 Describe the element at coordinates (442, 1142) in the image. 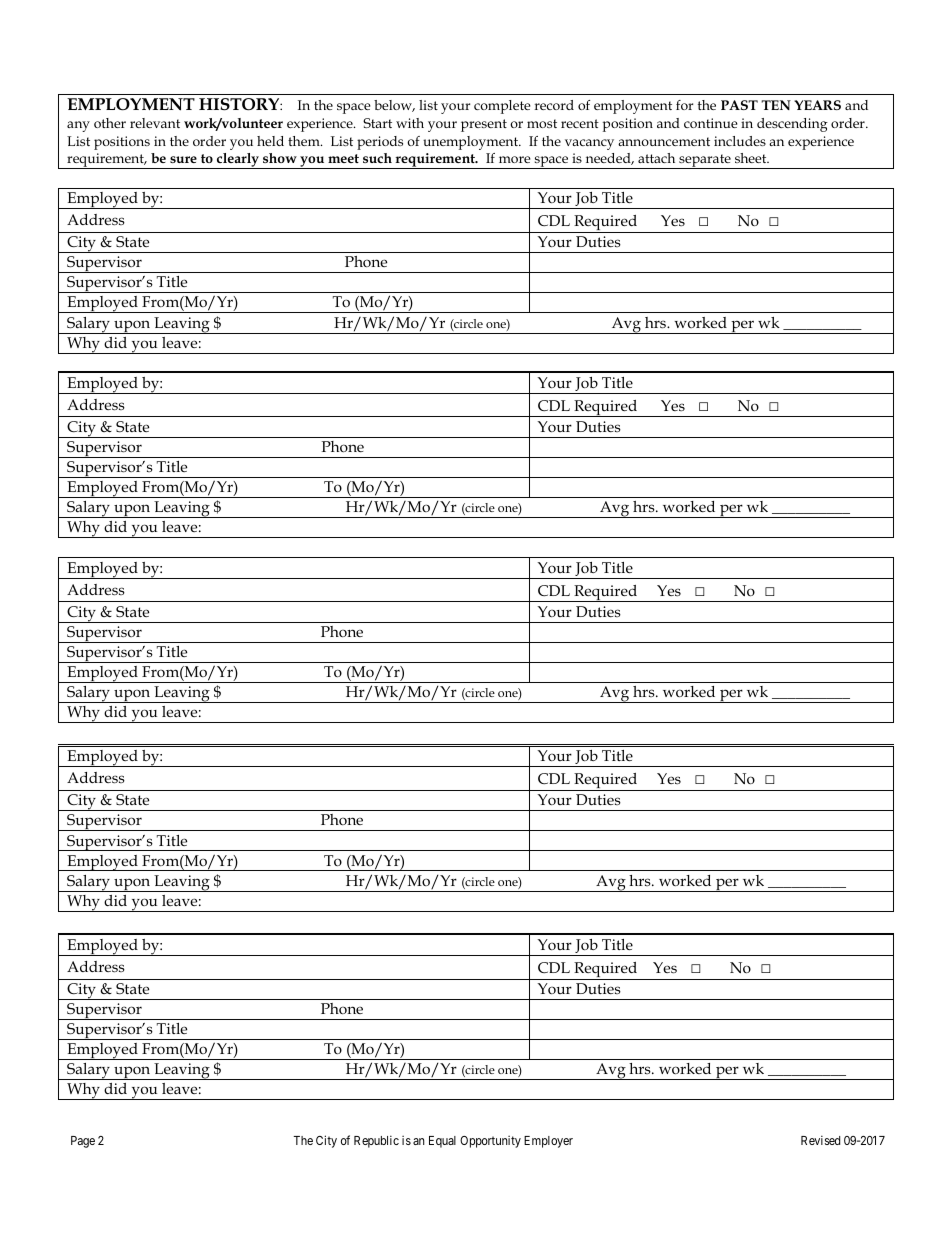

I see `Equal` at that location.
